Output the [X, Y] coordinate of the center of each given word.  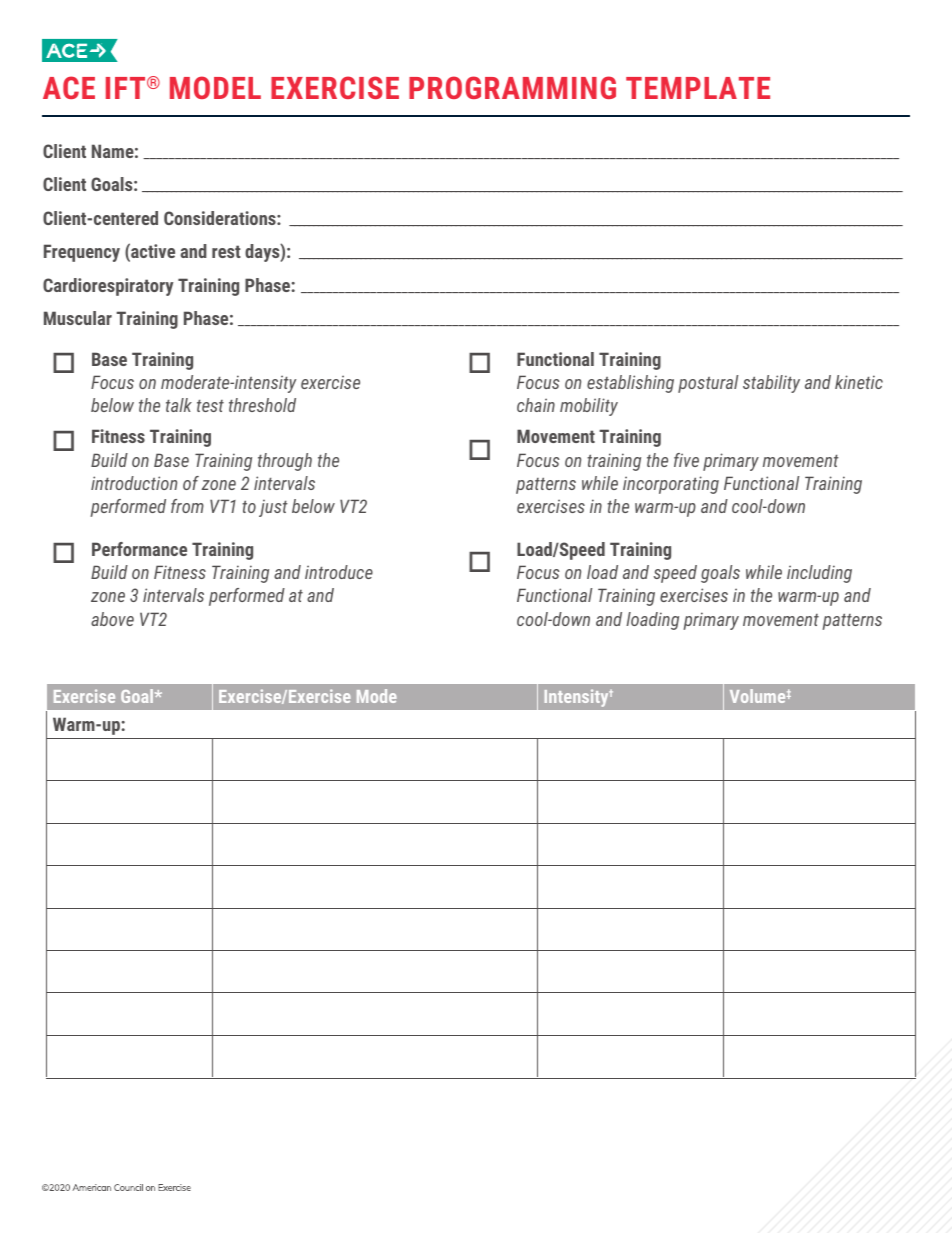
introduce [339, 572]
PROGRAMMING [512, 87]
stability [771, 384]
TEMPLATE [698, 88]
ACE [69, 87]
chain [536, 405]
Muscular [78, 318]
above [112, 619]
